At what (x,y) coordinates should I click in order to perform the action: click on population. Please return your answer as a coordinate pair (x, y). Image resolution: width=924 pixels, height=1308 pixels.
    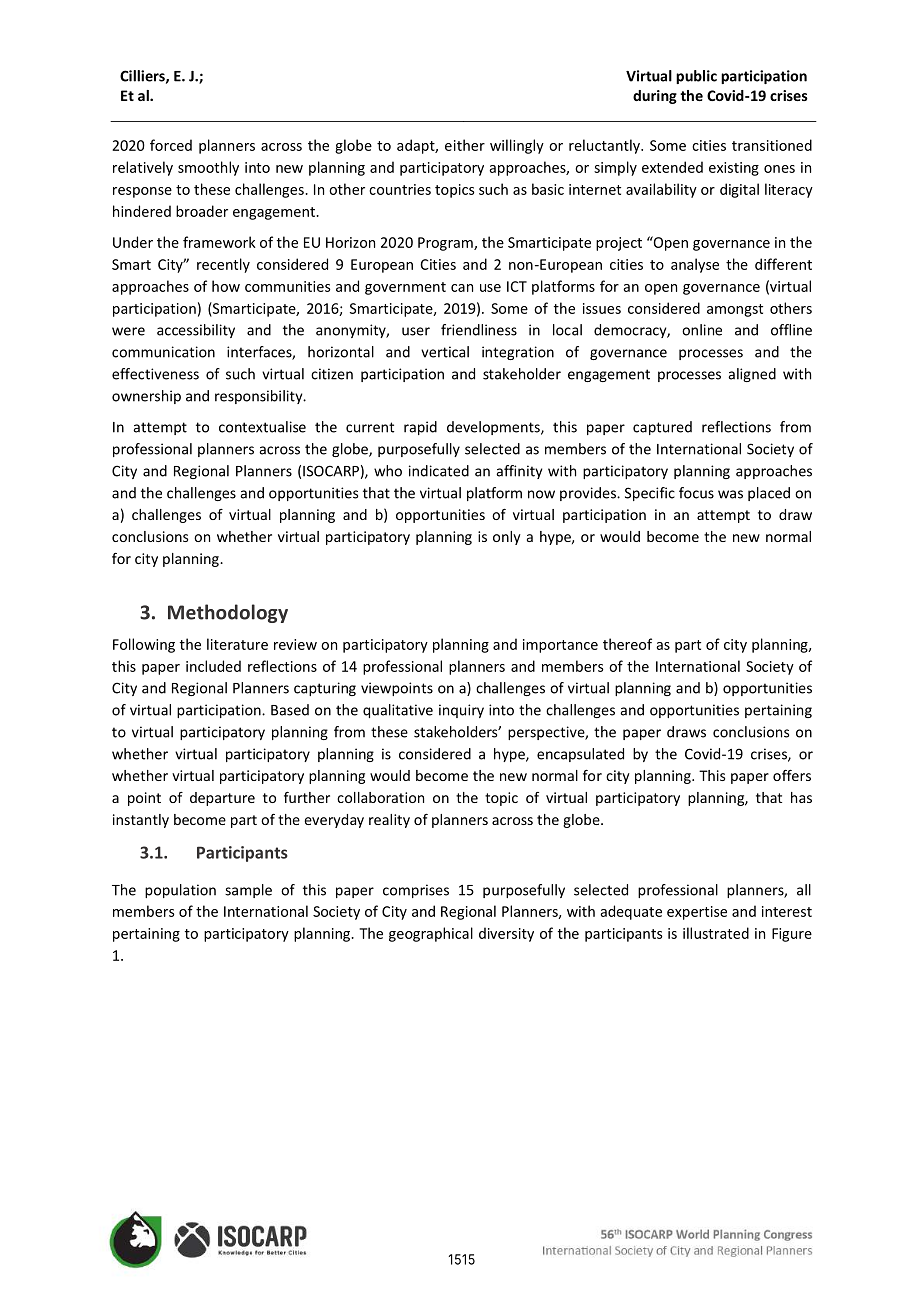
    Looking at the image, I should click on (180, 891).
